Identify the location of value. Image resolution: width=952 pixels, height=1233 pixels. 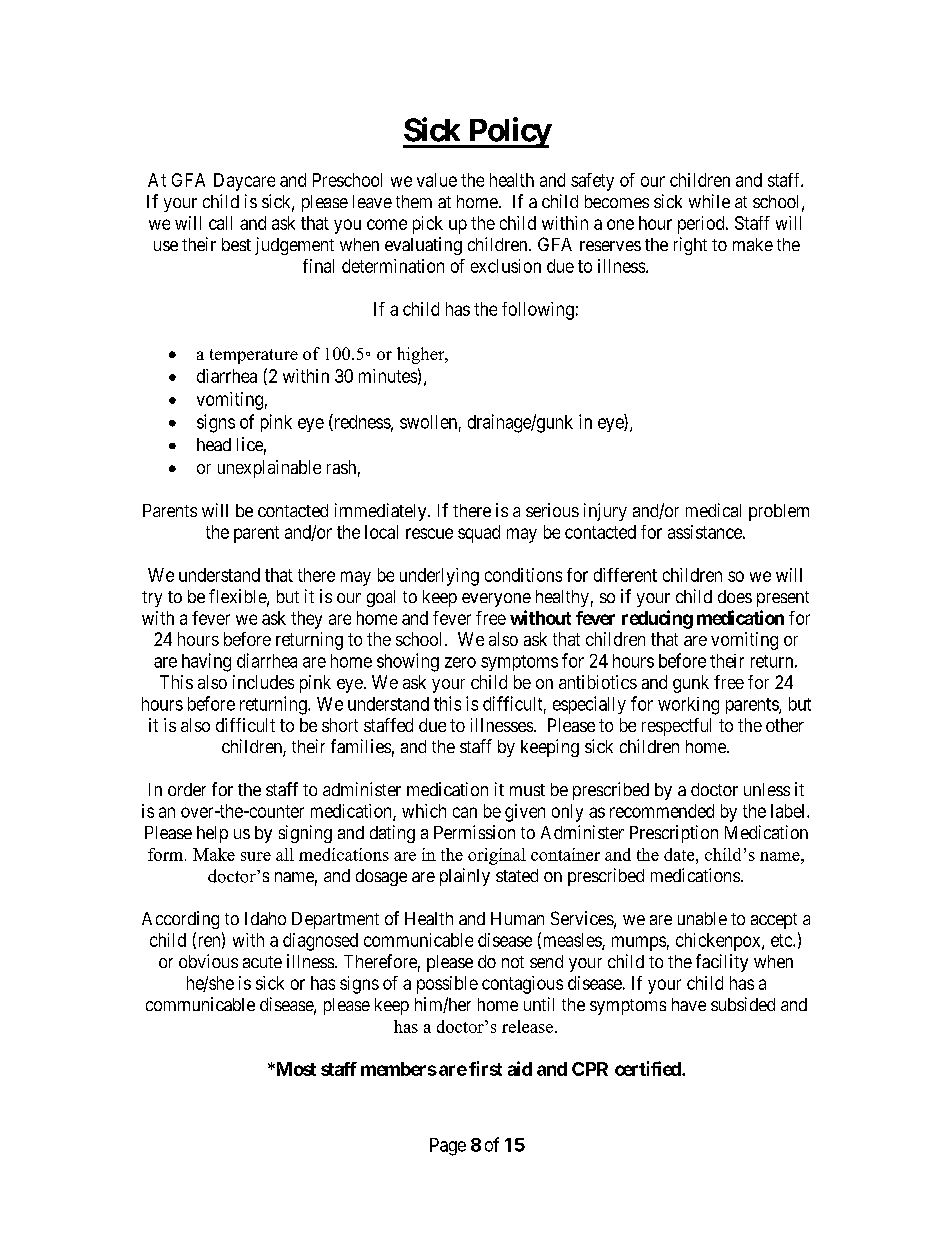
(437, 180).
